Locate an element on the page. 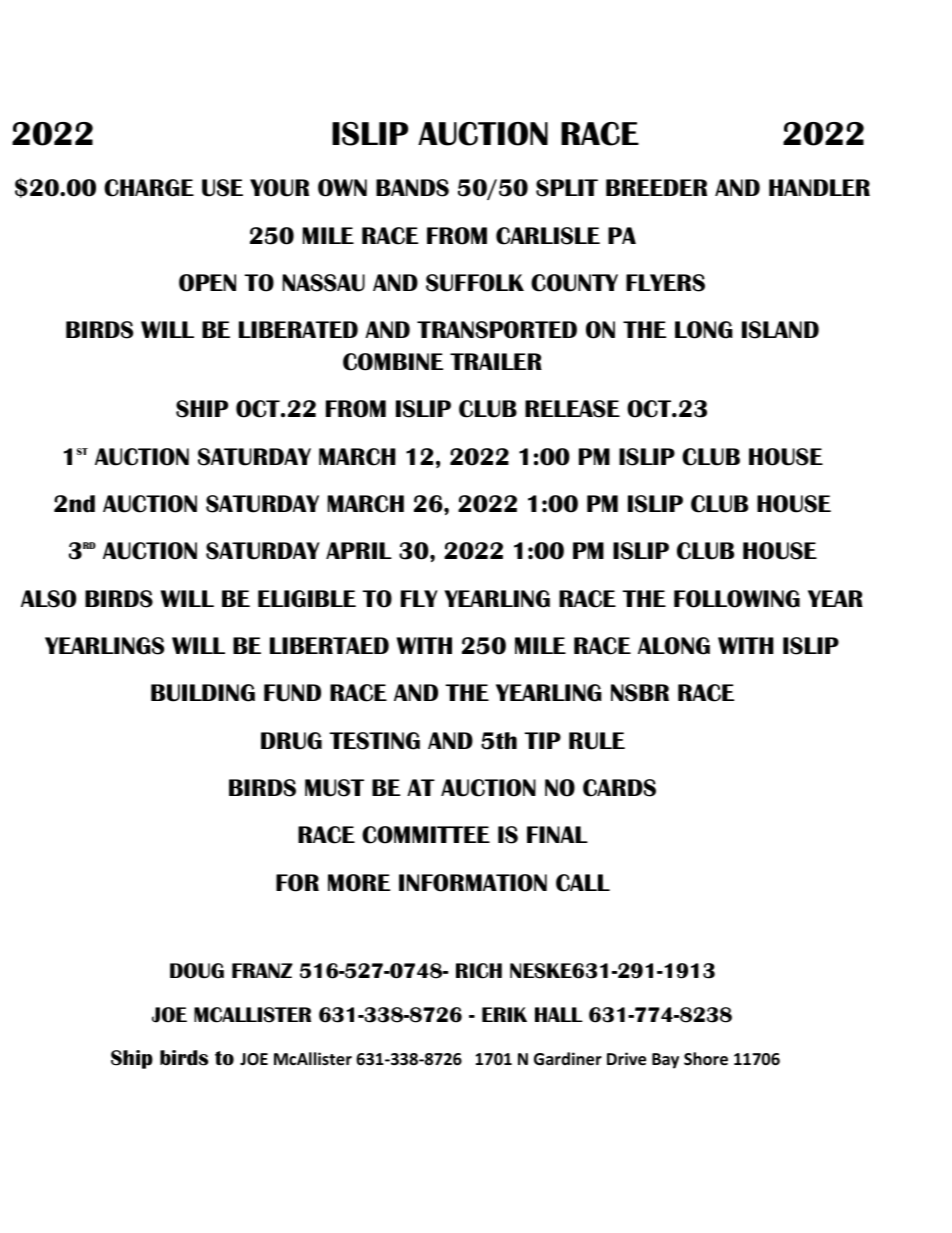  BUILDING is located at coordinates (203, 693).
